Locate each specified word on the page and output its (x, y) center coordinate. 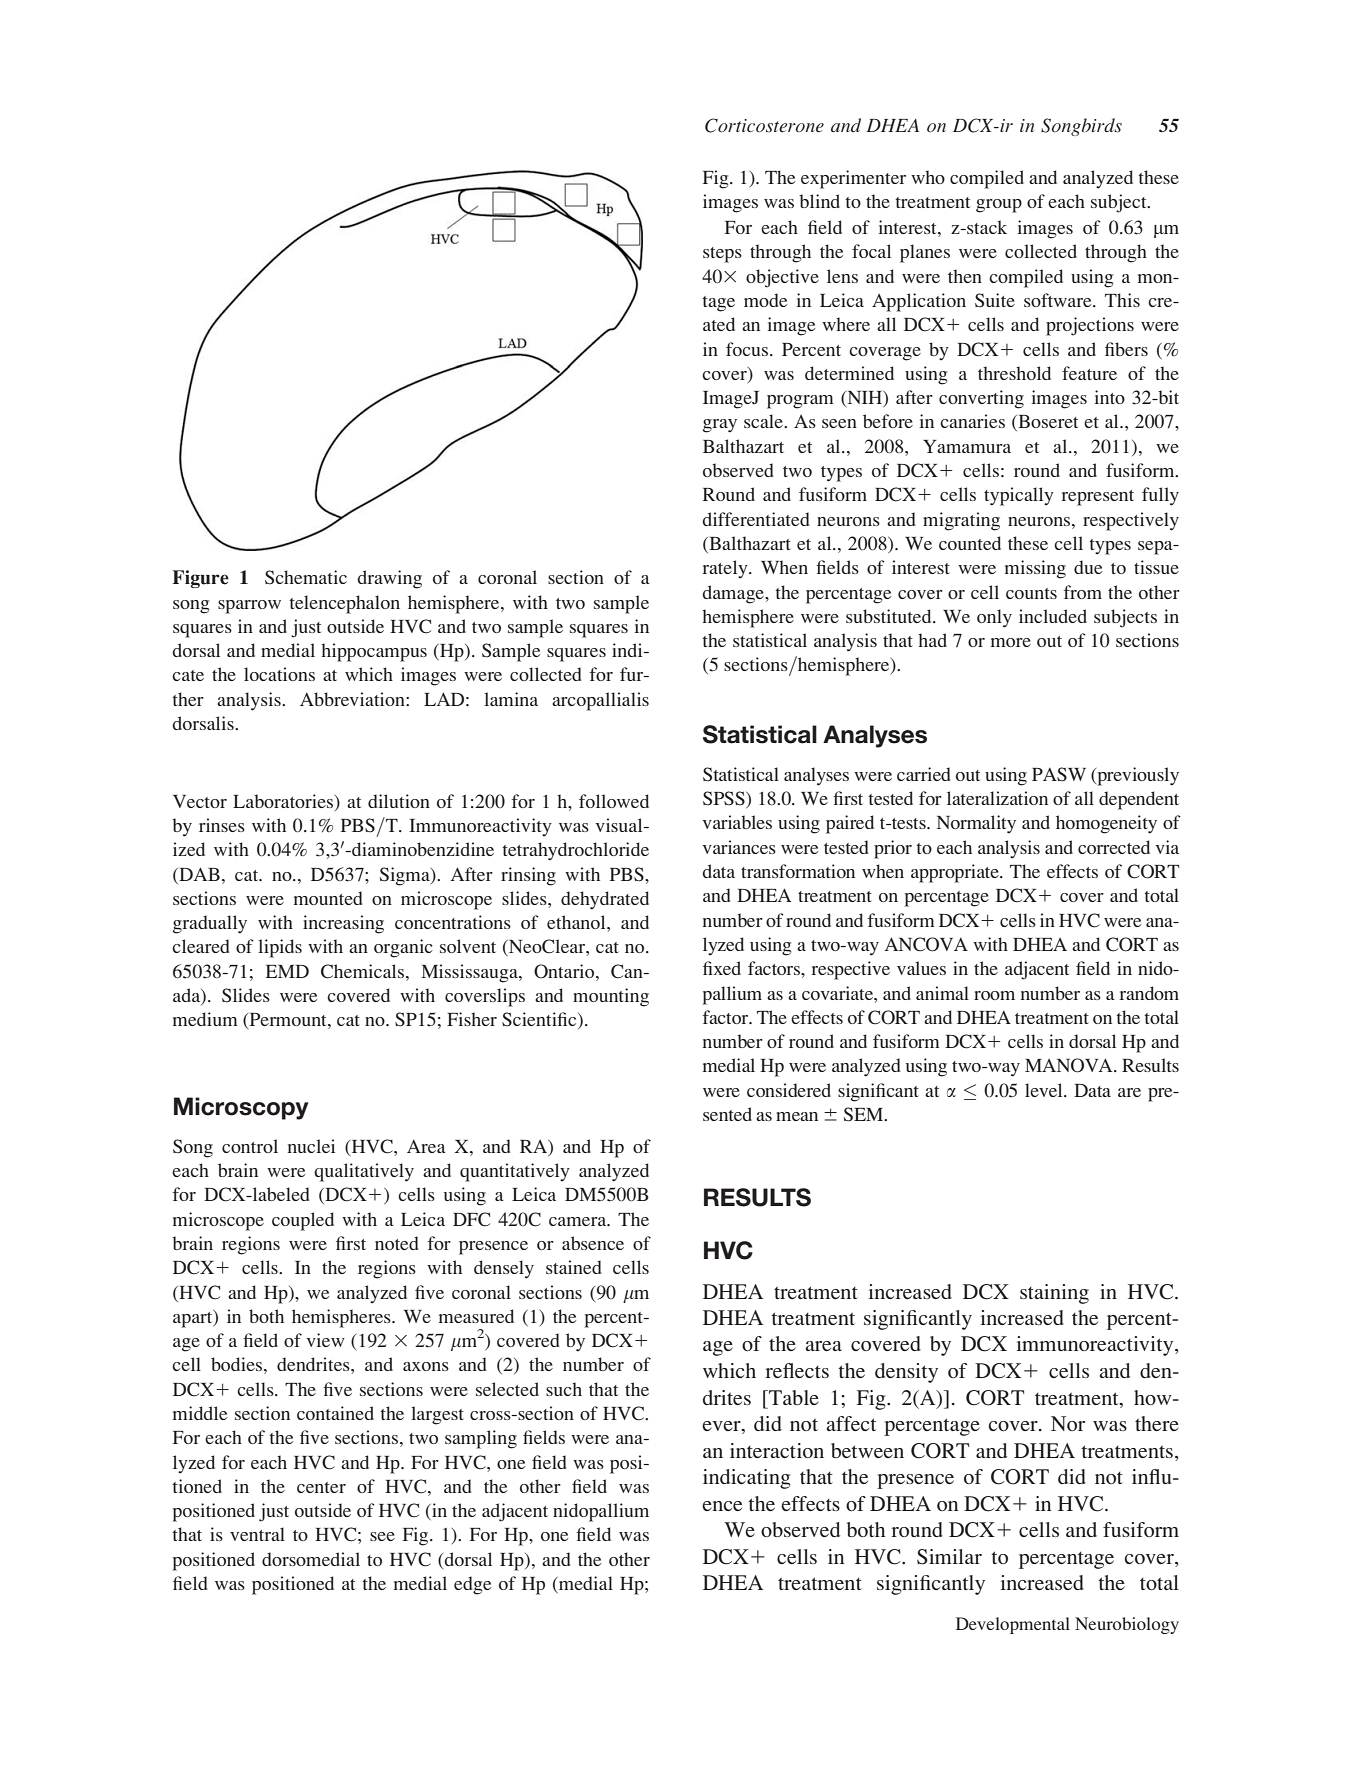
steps (722, 255)
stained (574, 1267)
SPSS (725, 799)
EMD (287, 971)
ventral (257, 1534)
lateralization (997, 798)
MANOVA (1070, 1065)
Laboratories (284, 801)
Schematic (306, 577)
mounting (611, 997)
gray (720, 426)
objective (782, 278)
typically (1019, 496)
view (325, 1340)
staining (1054, 1294)
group (999, 206)
